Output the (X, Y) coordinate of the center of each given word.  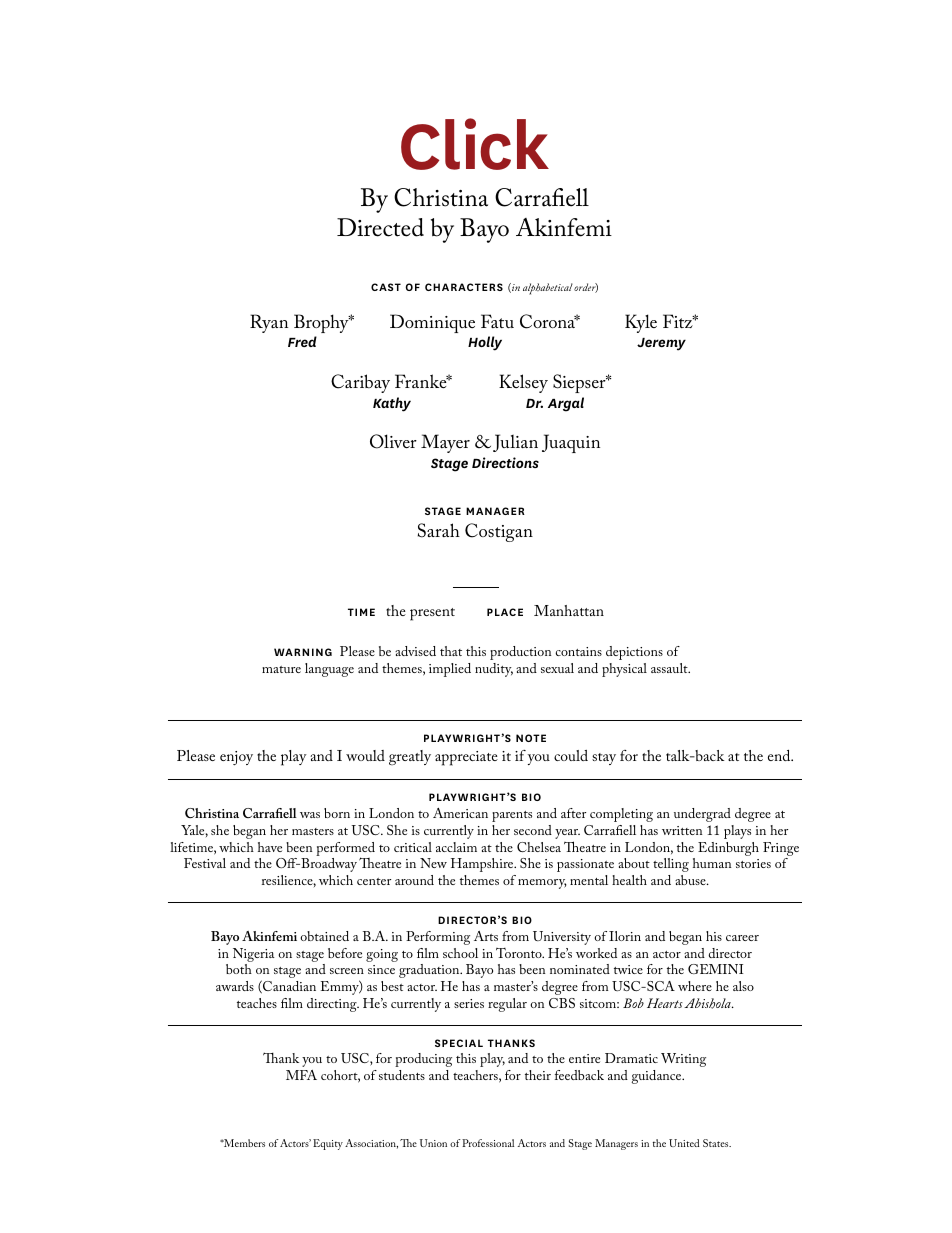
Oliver (393, 441)
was (310, 815)
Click (475, 144)
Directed (380, 227)
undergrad (702, 815)
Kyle (641, 323)
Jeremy (661, 344)
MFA (301, 1075)
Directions (505, 462)
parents (512, 816)
